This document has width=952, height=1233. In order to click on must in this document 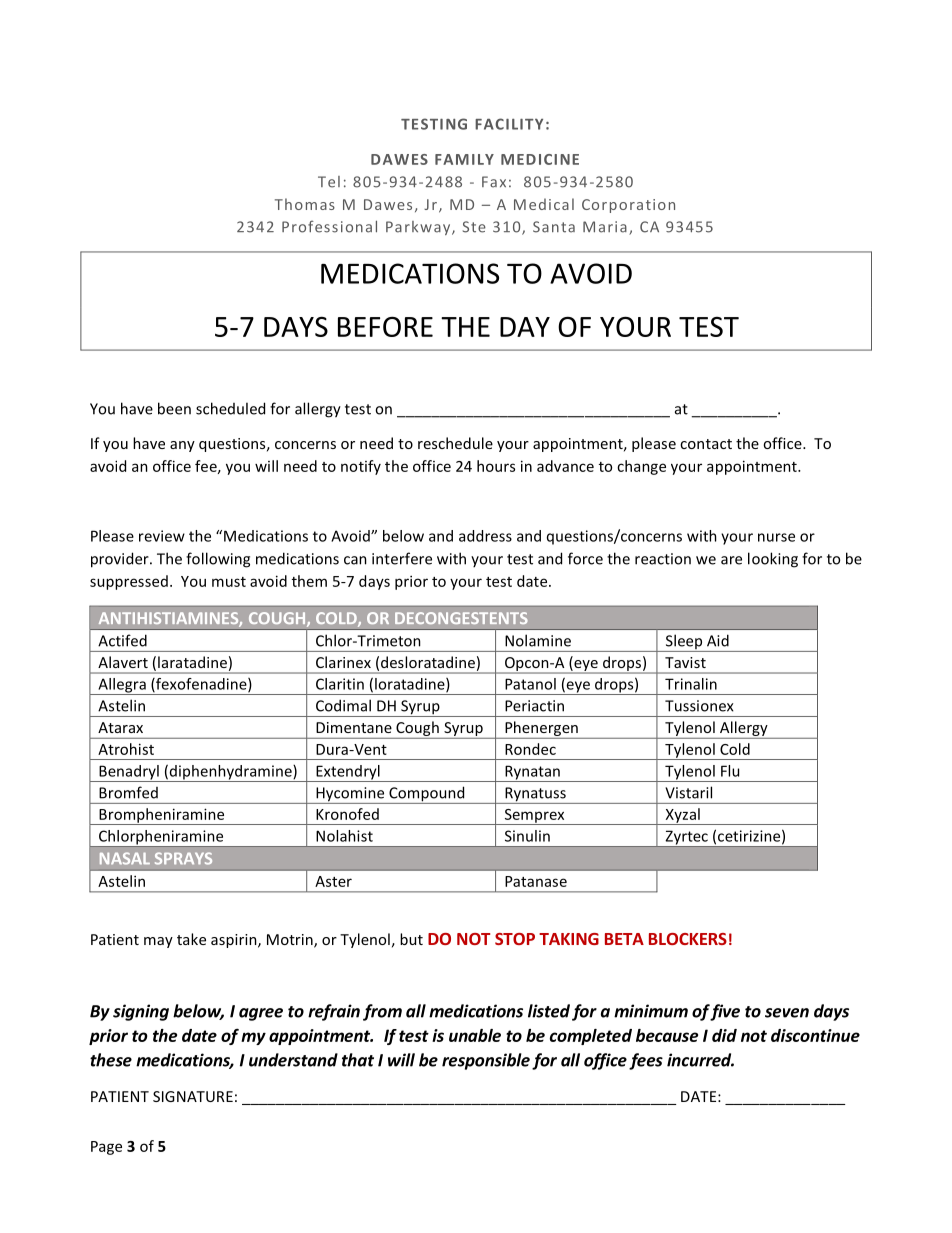, I will do `click(229, 582)`.
